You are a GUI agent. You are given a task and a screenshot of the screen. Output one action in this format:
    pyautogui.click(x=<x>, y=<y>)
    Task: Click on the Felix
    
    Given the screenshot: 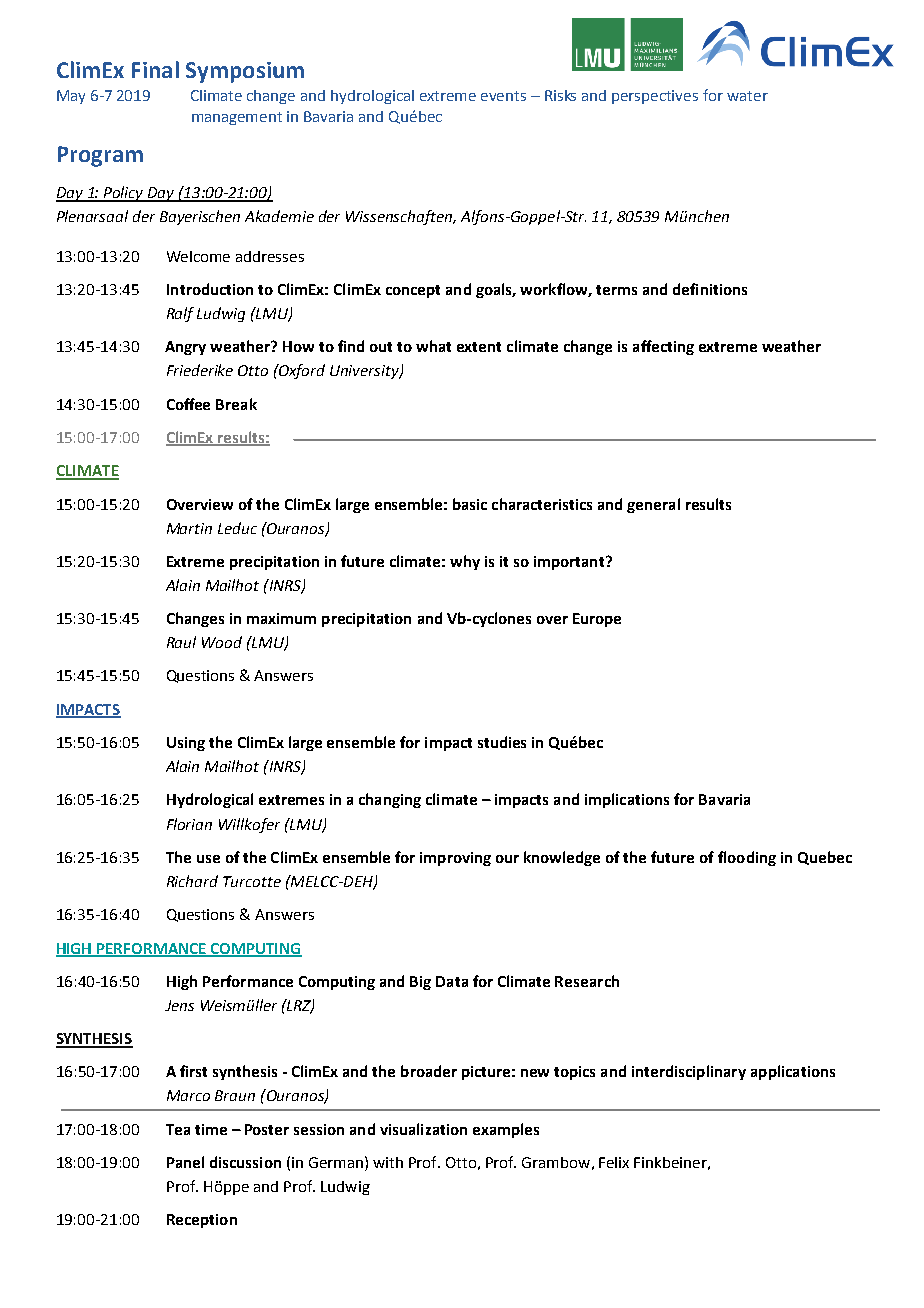 What is the action you would take?
    pyautogui.click(x=614, y=1162)
